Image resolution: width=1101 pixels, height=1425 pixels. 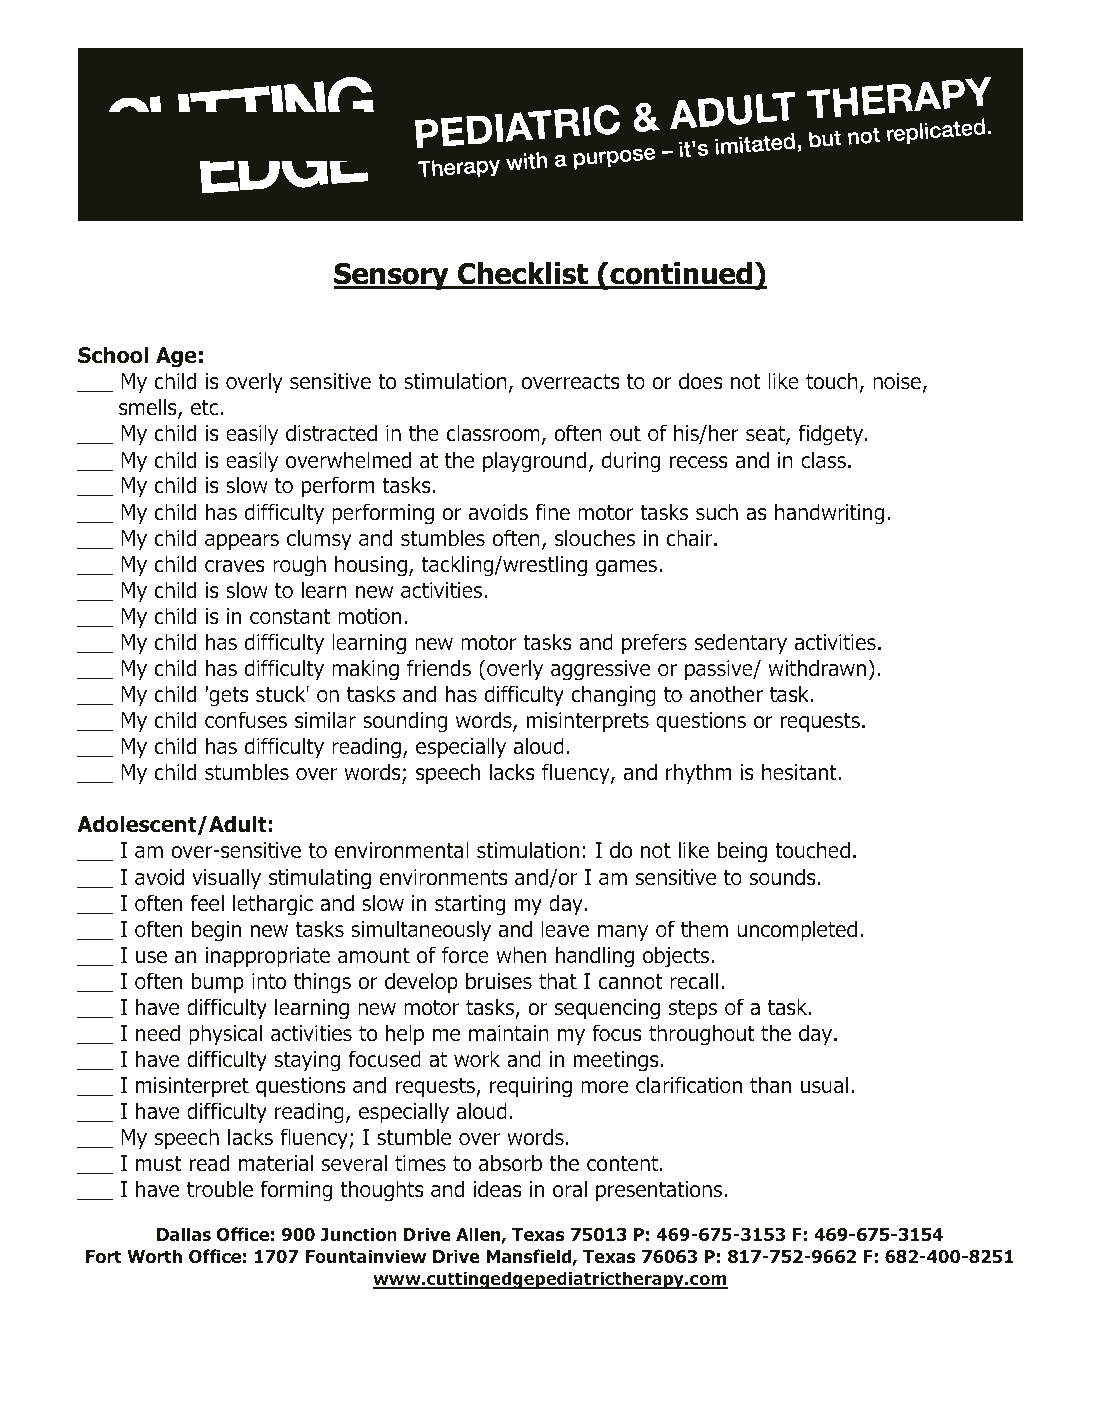 What do you see at coordinates (392, 276) in the screenshot?
I see `Sensory` at bounding box center [392, 276].
